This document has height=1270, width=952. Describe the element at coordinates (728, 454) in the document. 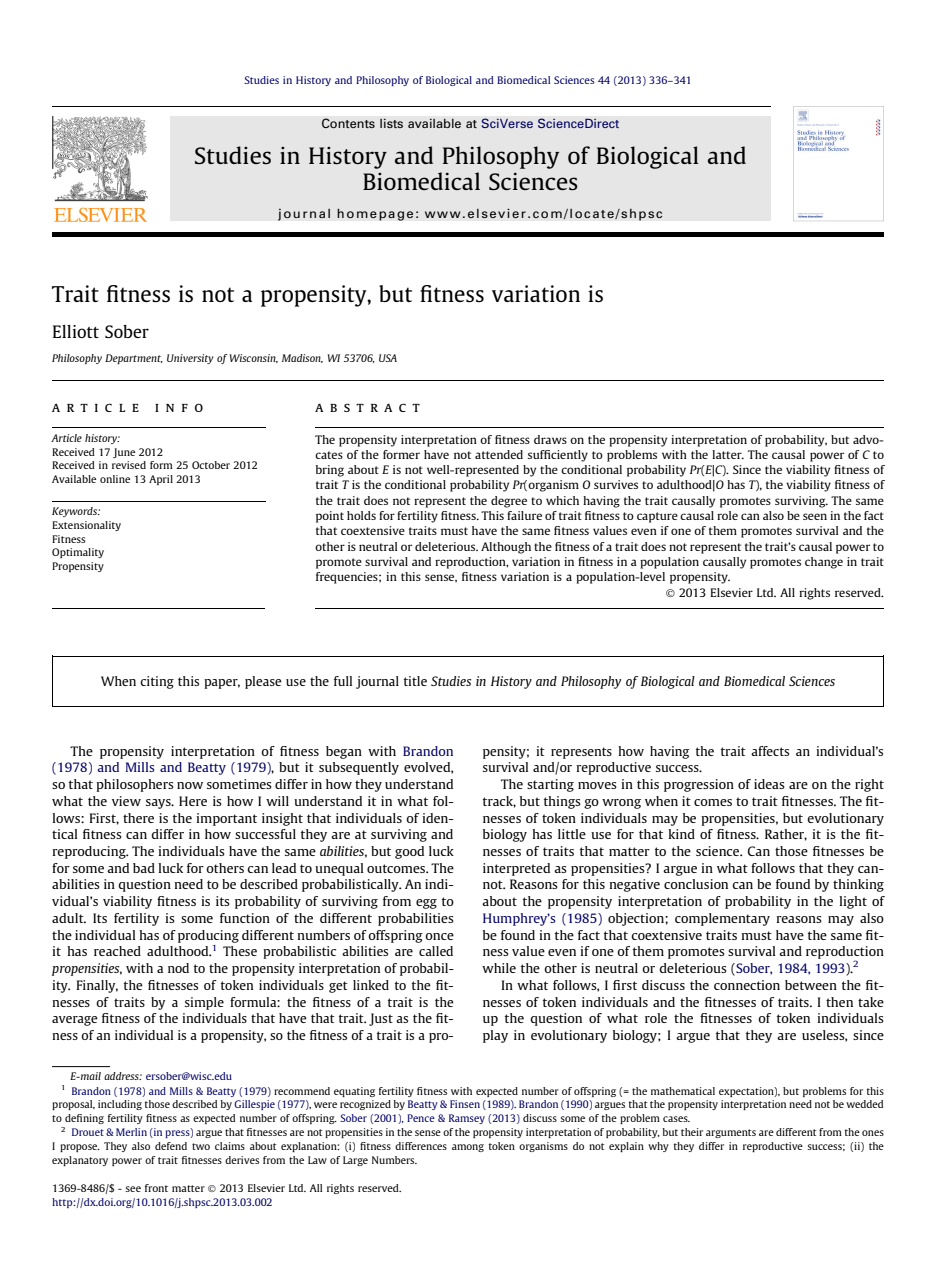

I see `latter` at that location.
